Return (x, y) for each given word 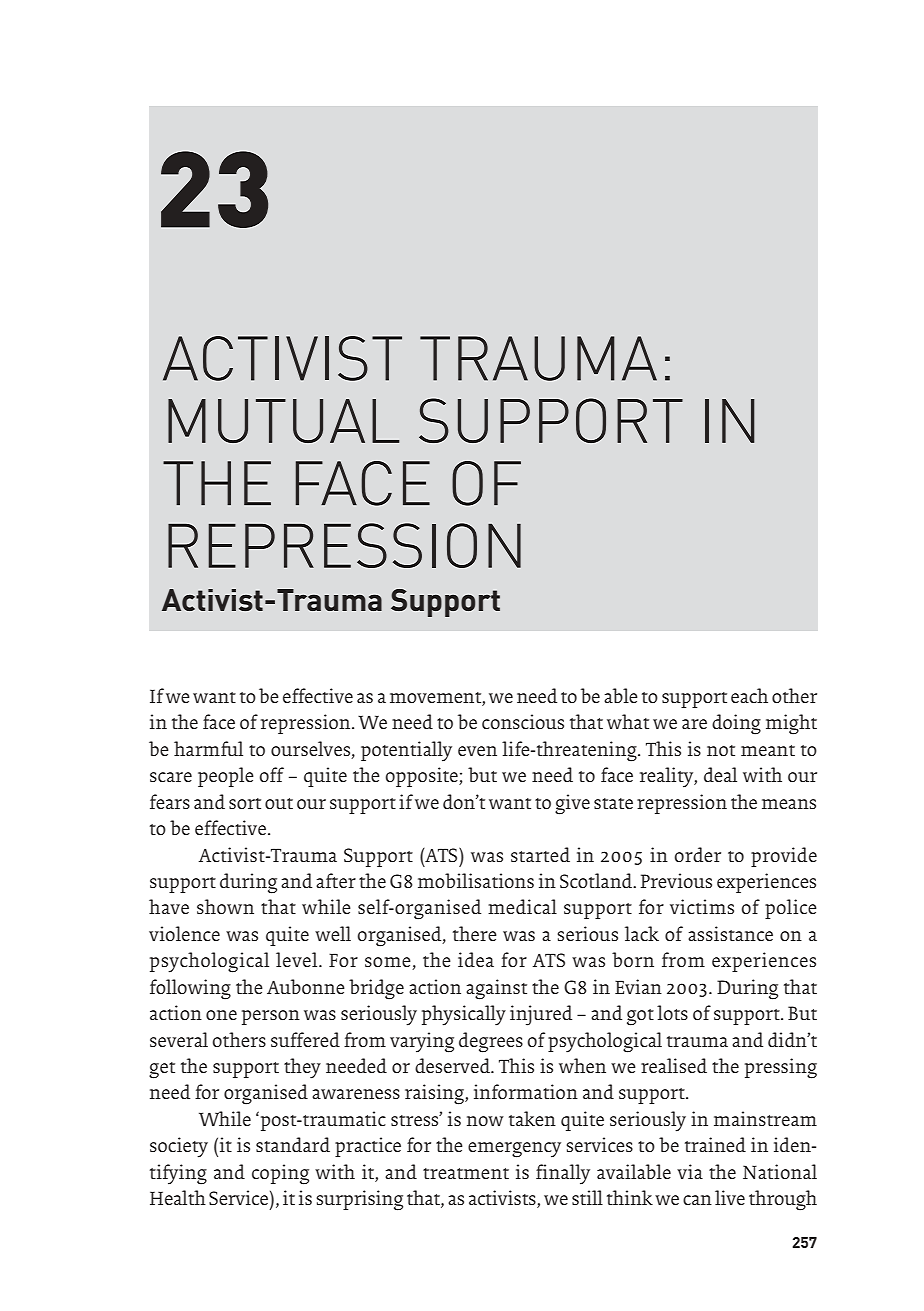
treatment (466, 1173)
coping (280, 1174)
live (730, 1197)
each (749, 695)
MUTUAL (284, 421)
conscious (523, 721)
